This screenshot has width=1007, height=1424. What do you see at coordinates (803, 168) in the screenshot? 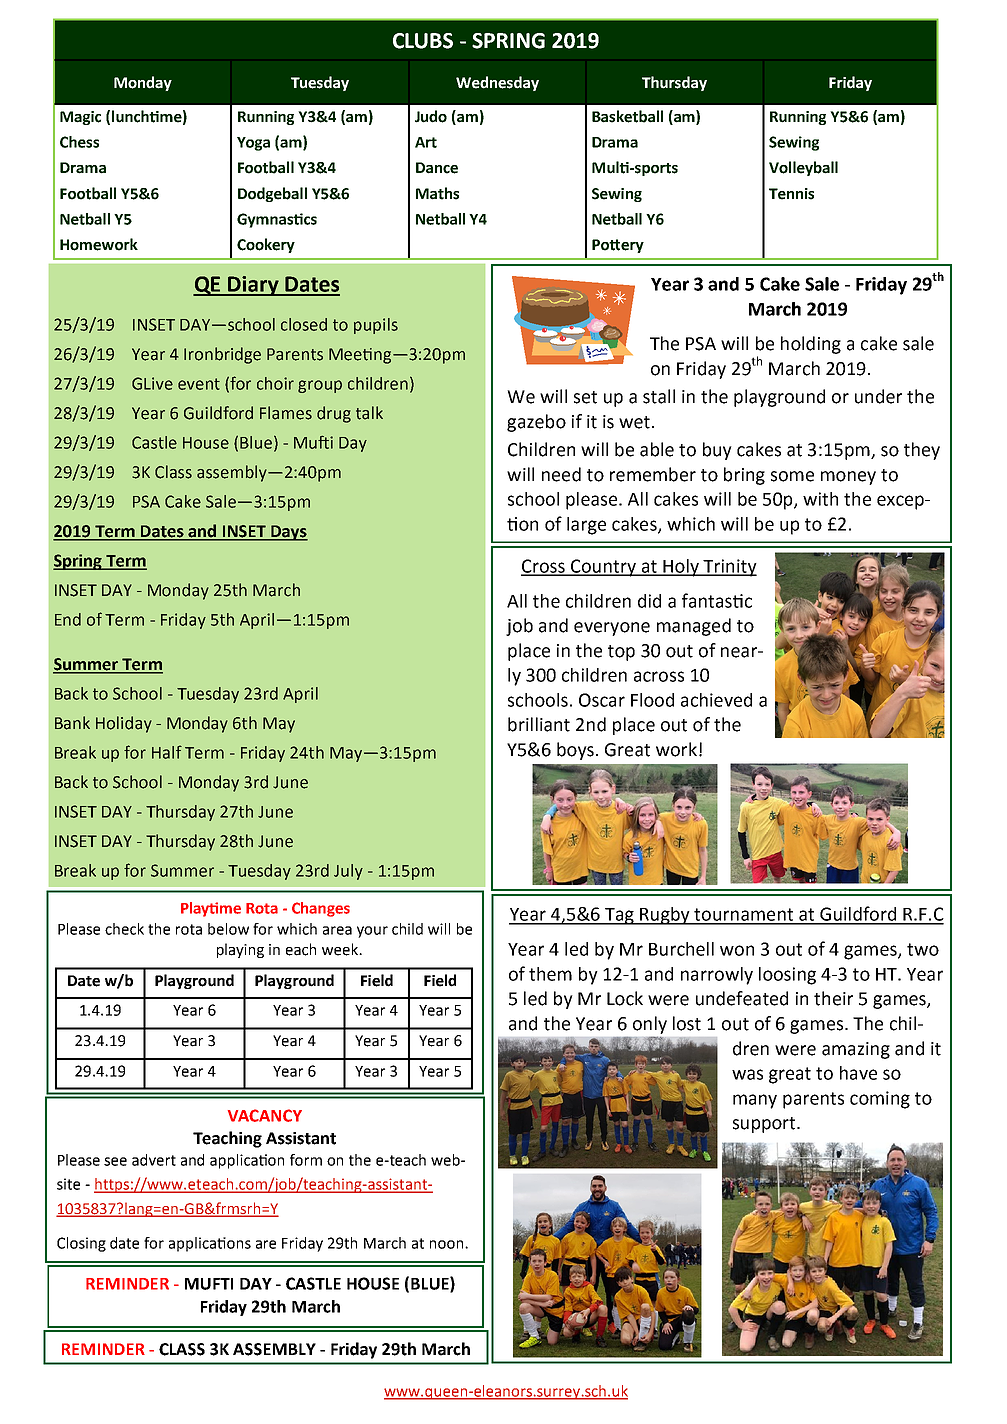
I see `Volleyball` at bounding box center [803, 168].
